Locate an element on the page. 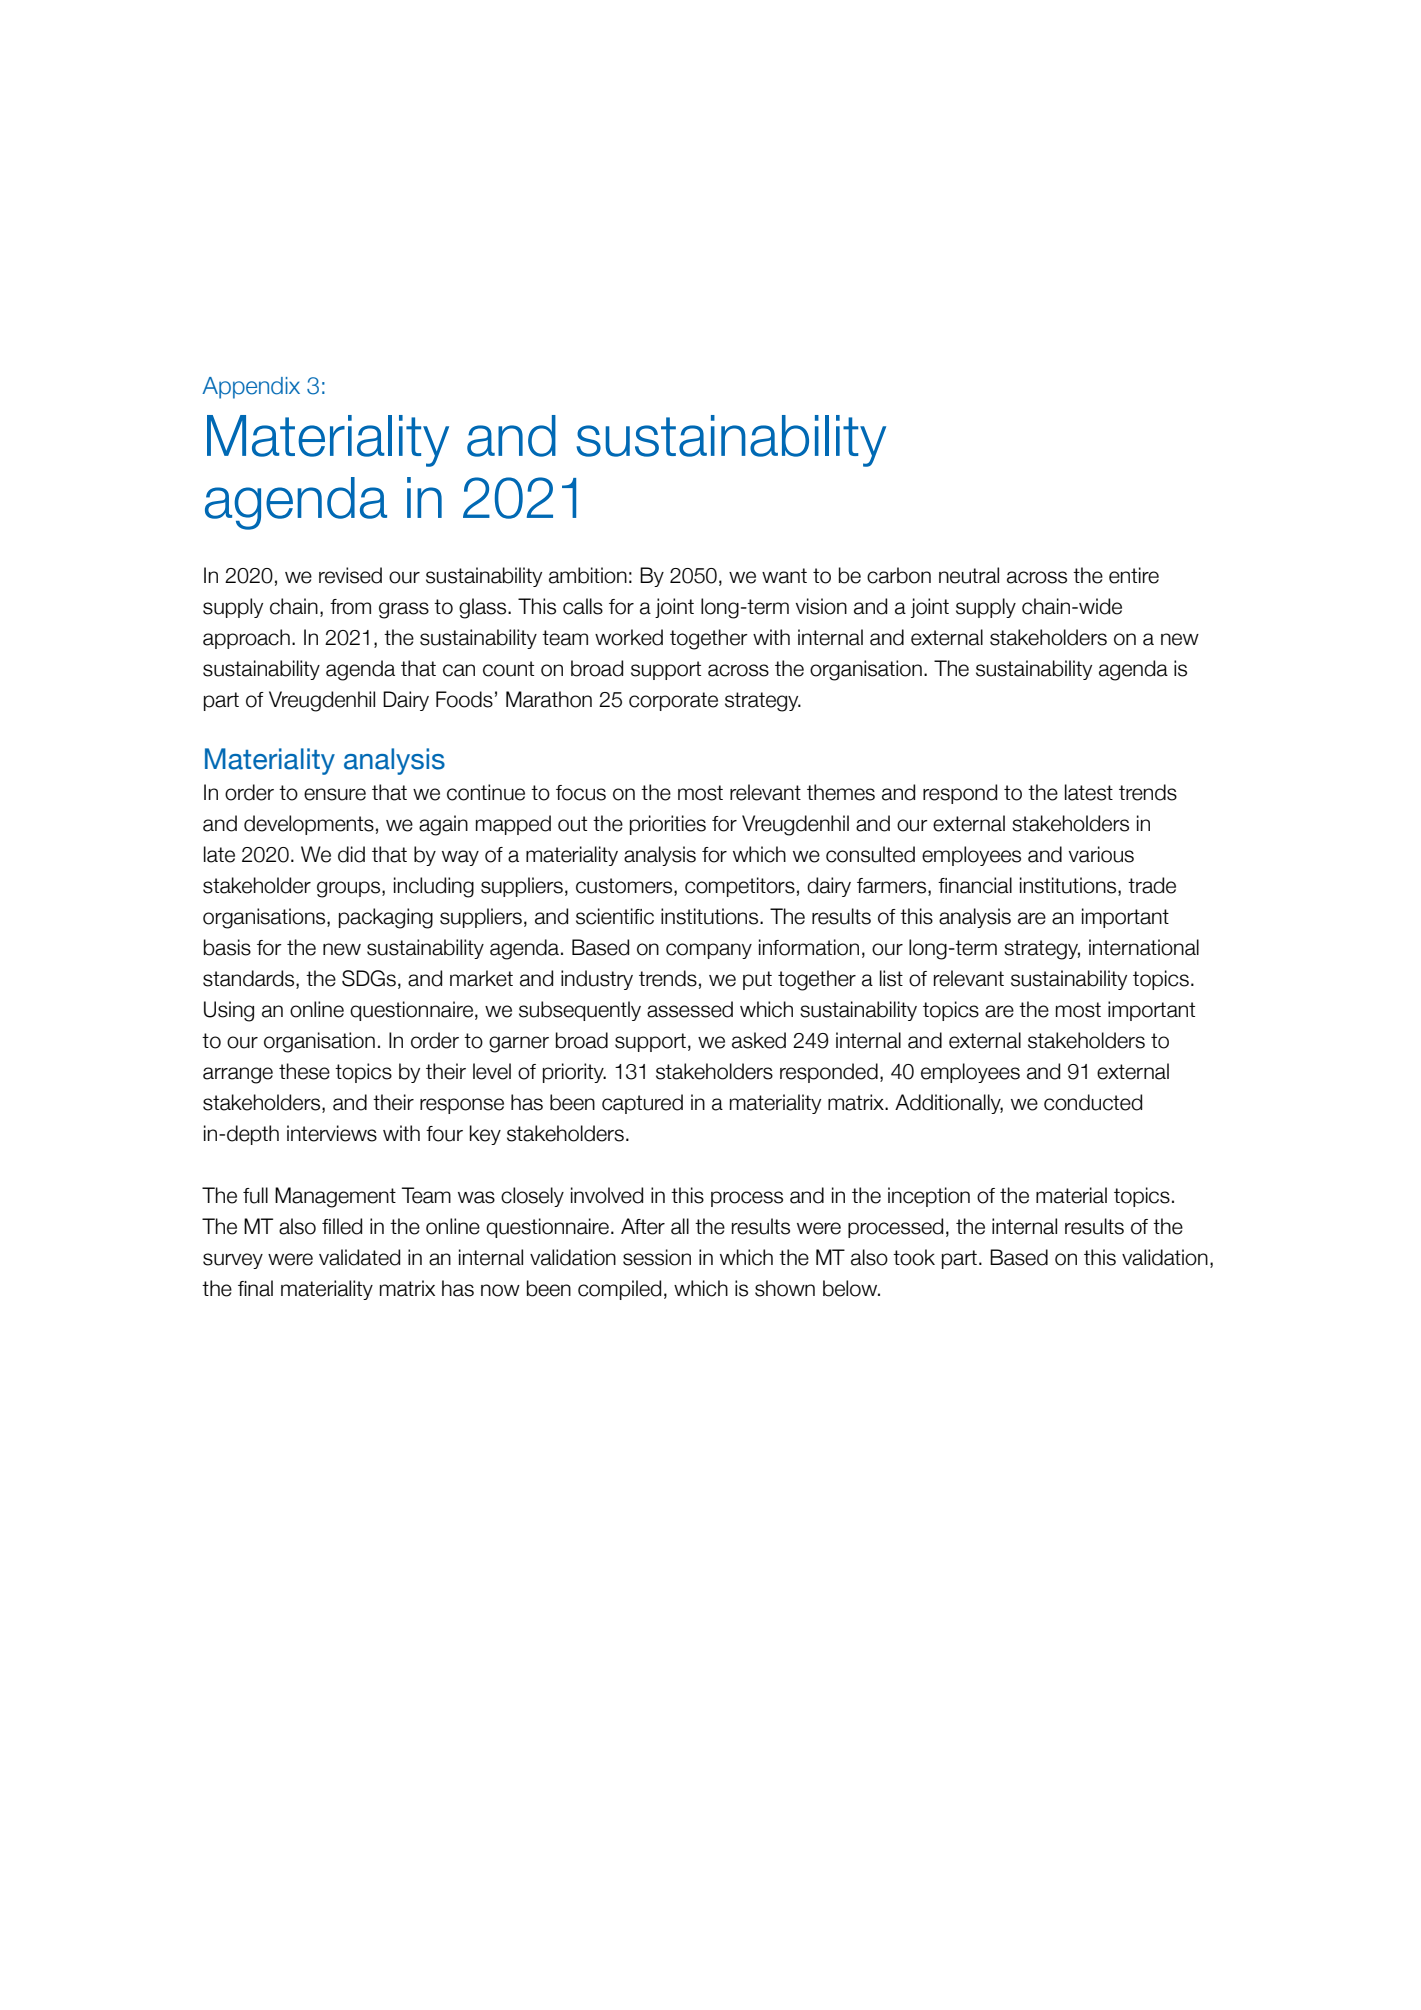 The height and width of the image is (2010, 1421). worked is located at coordinates (629, 637).
